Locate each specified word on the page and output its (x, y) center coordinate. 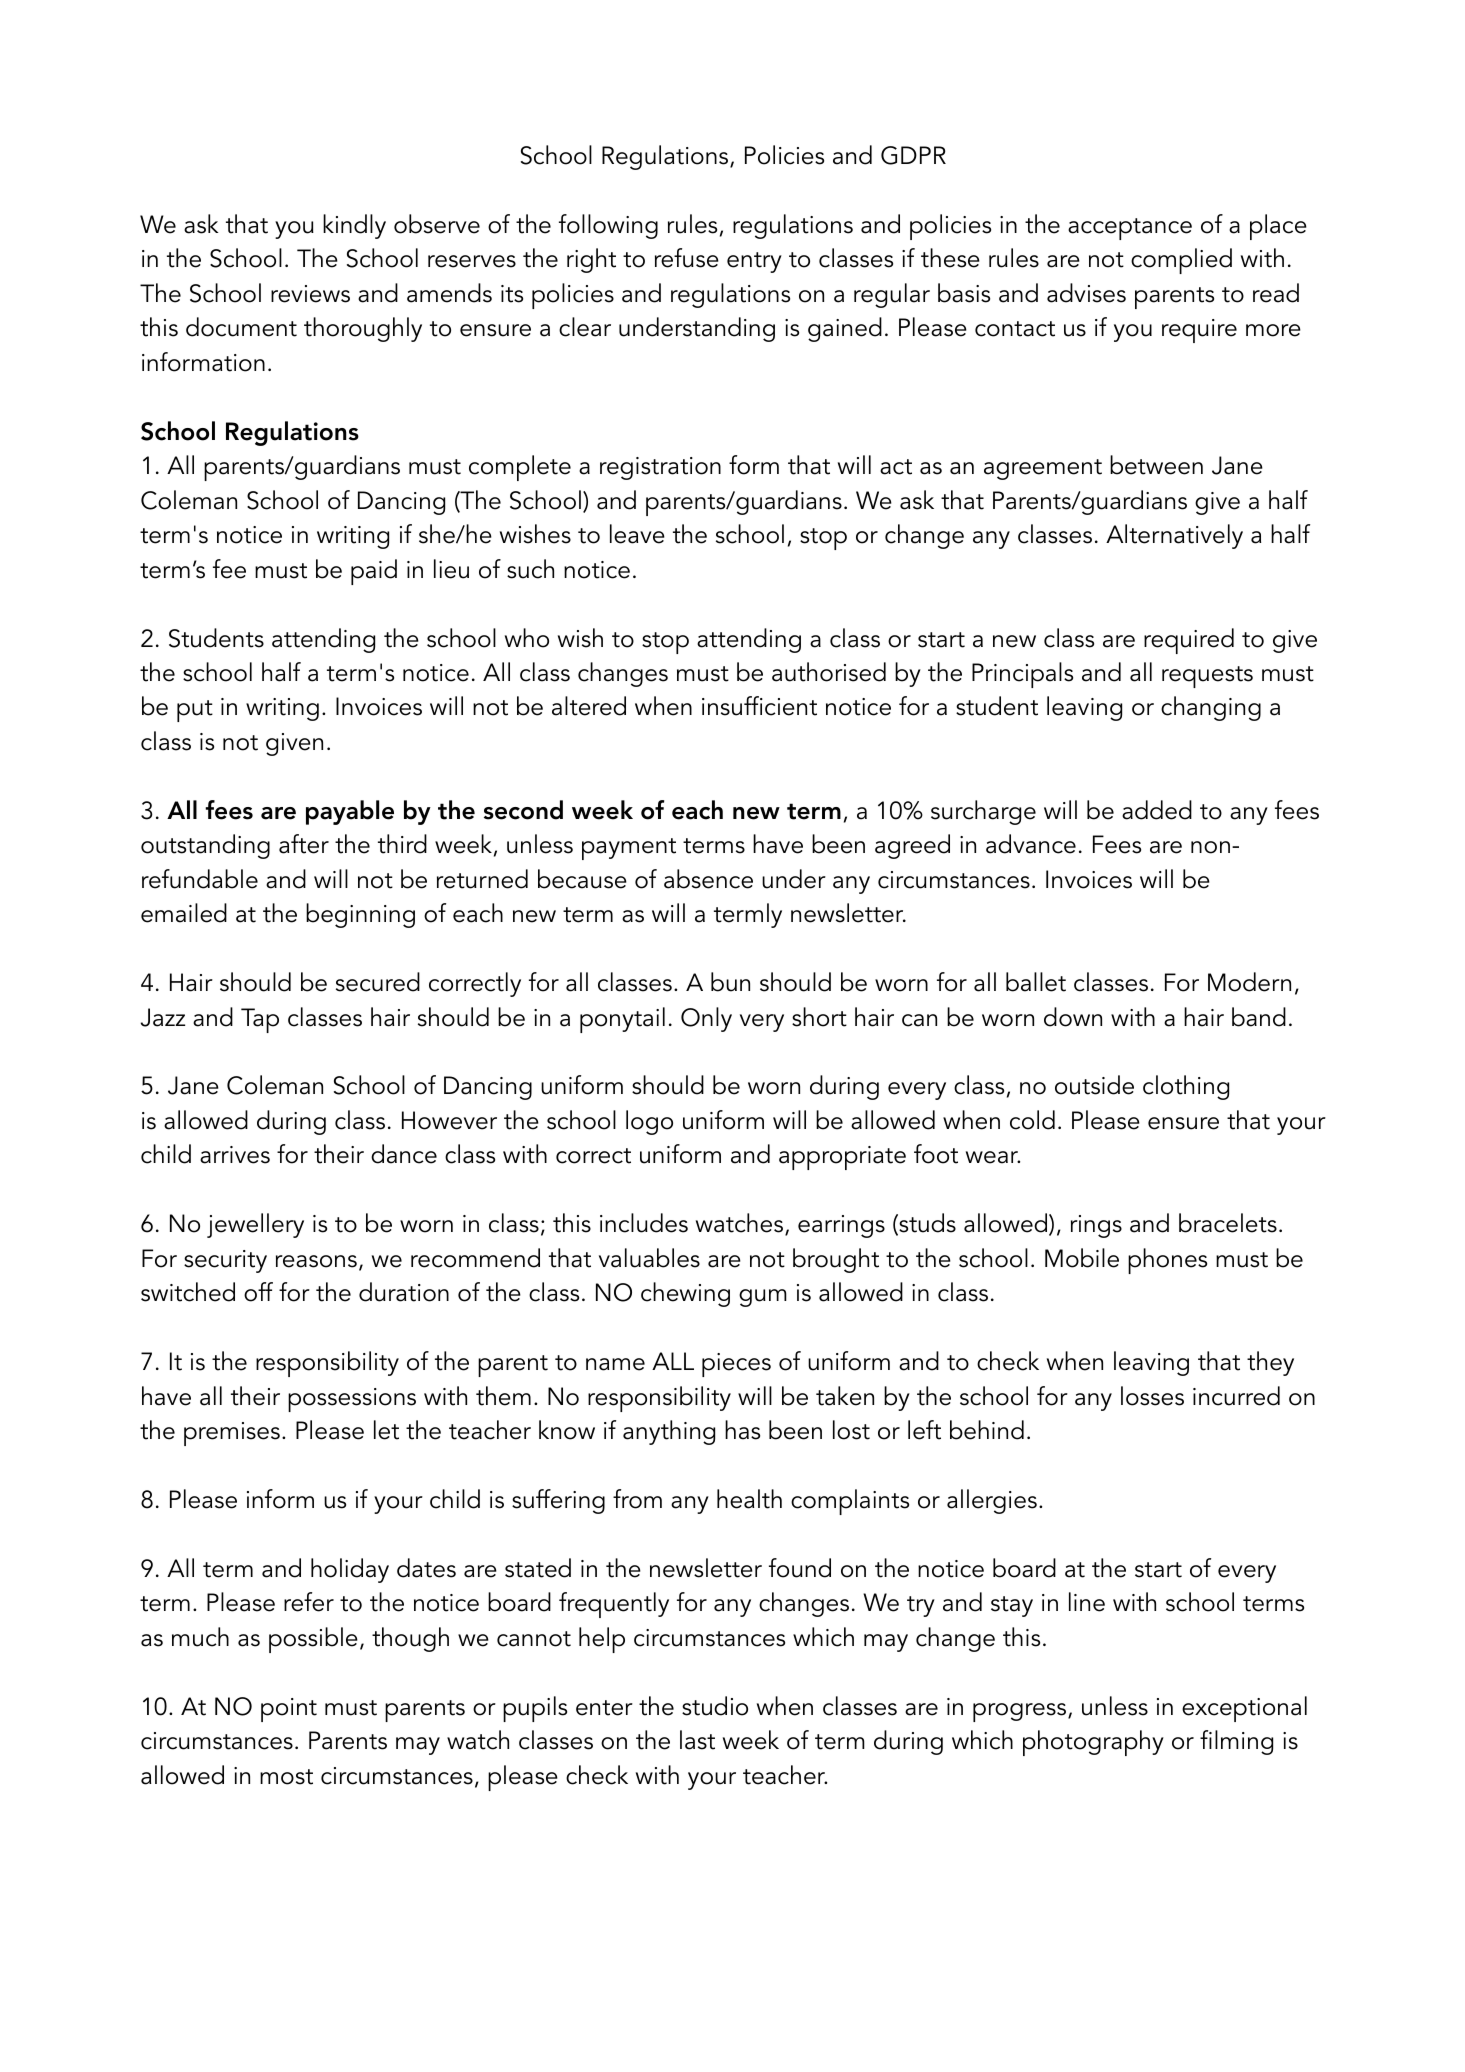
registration (660, 468)
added (1157, 810)
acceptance (1130, 229)
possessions (352, 1400)
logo (649, 1122)
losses (1152, 1396)
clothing (1186, 1087)
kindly (354, 226)
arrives (235, 1155)
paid (374, 572)
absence (708, 879)
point (289, 1710)
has (742, 1430)
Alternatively (1174, 536)
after (304, 844)
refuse (687, 258)
